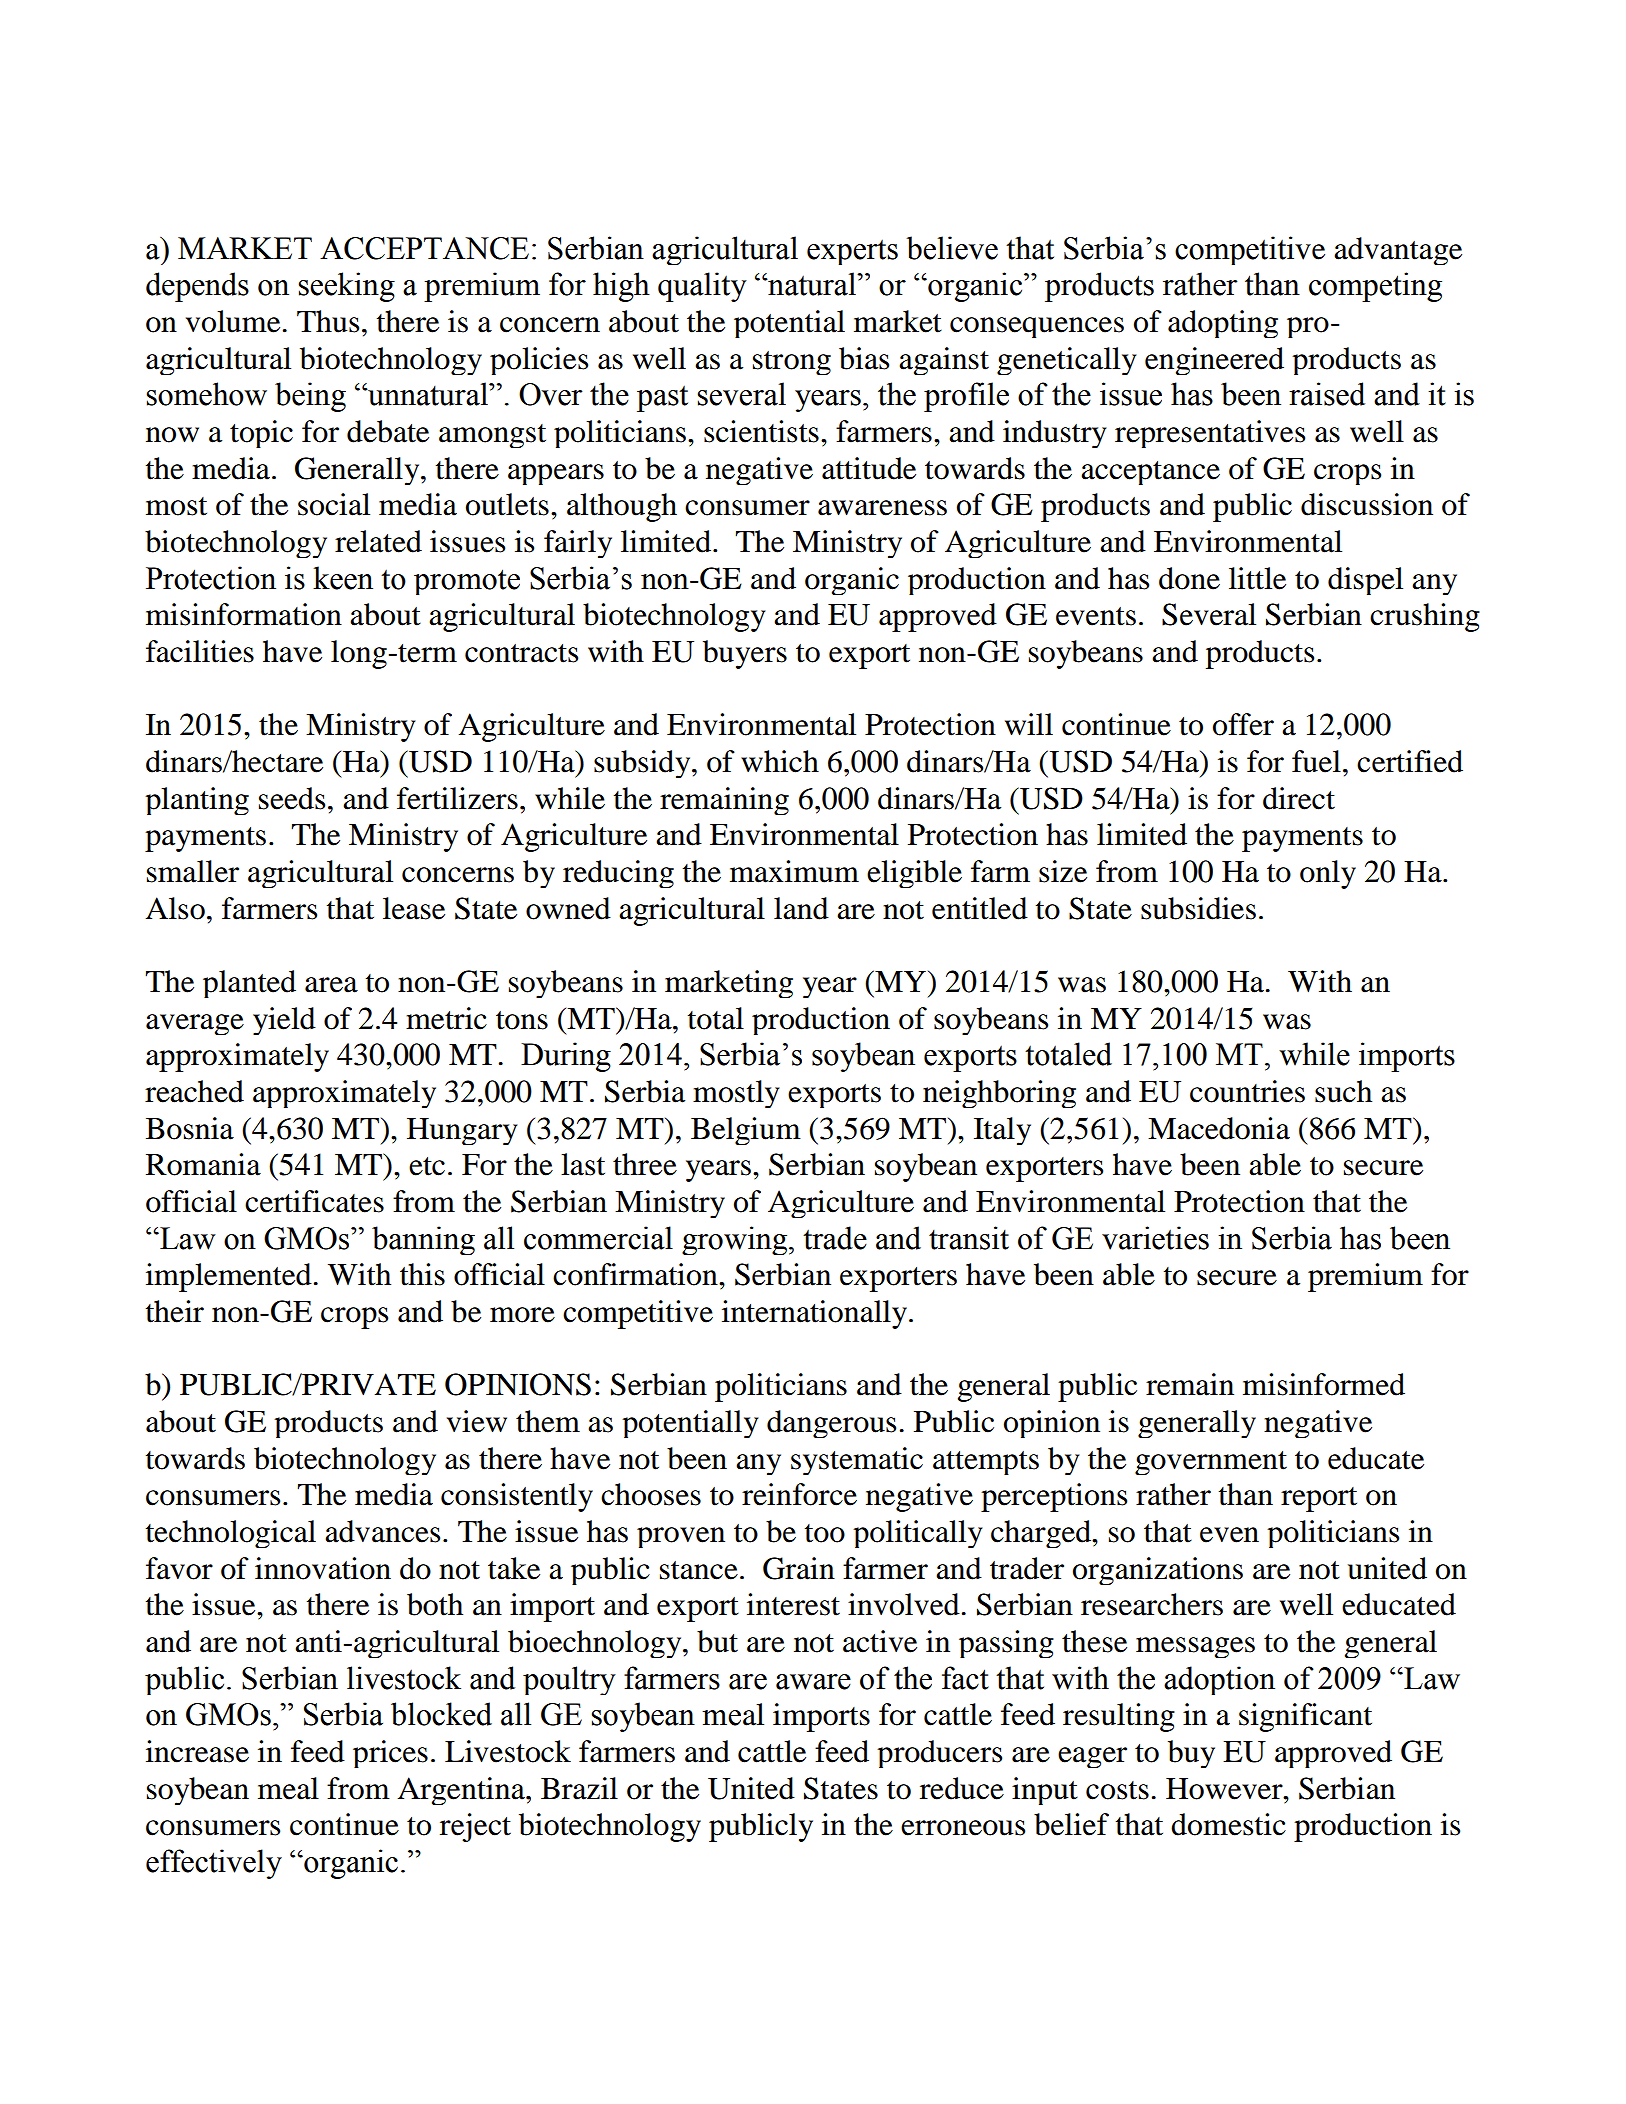 The width and height of the screenshot is (1626, 2104). What do you see at coordinates (816, 1314) in the screenshot?
I see `internationally` at bounding box center [816, 1314].
